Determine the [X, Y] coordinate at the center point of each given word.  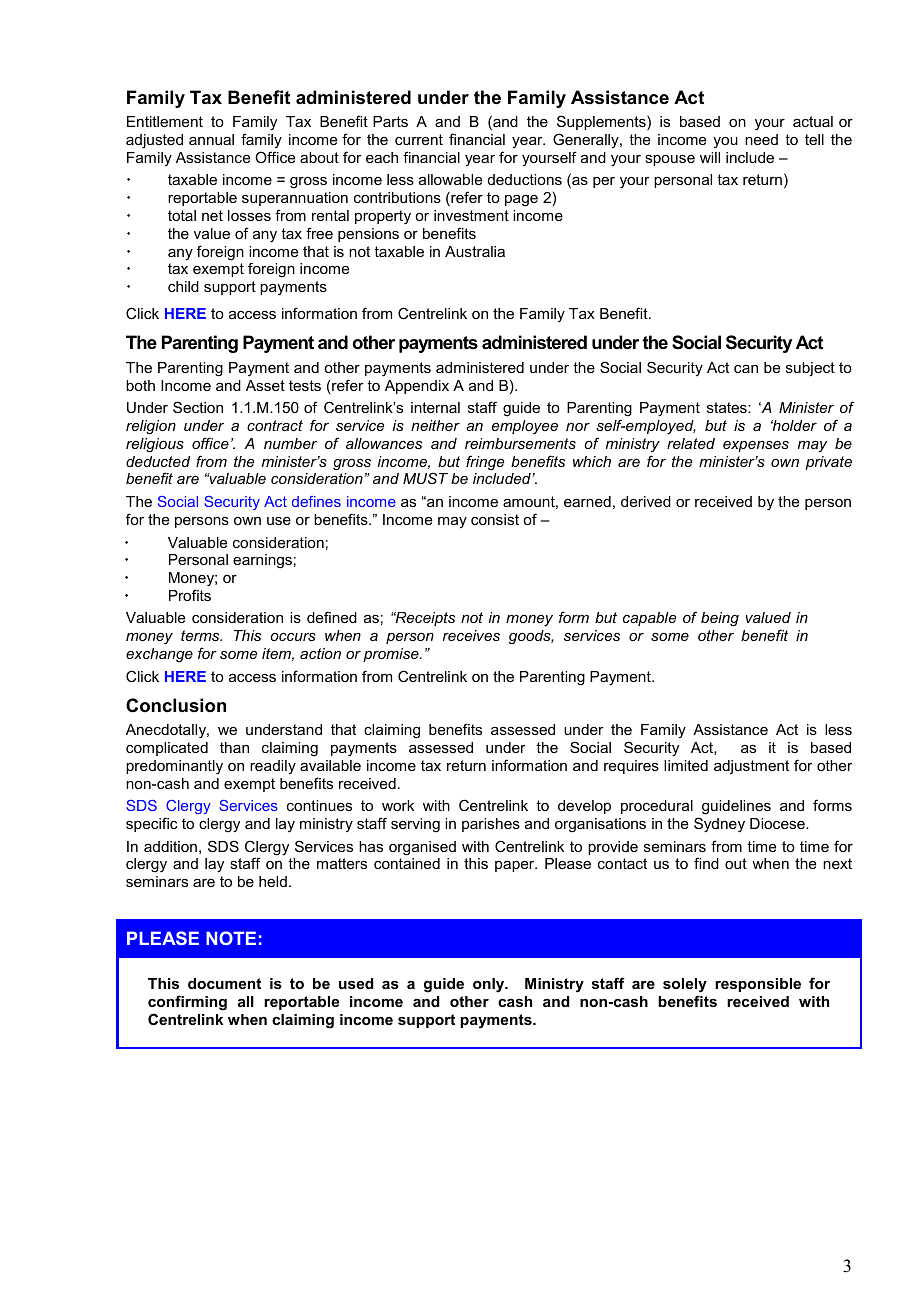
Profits [190, 595]
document [224, 983]
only [490, 985]
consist [495, 519]
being [720, 619]
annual [211, 139]
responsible [758, 985]
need [761, 139]
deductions [525, 179]
